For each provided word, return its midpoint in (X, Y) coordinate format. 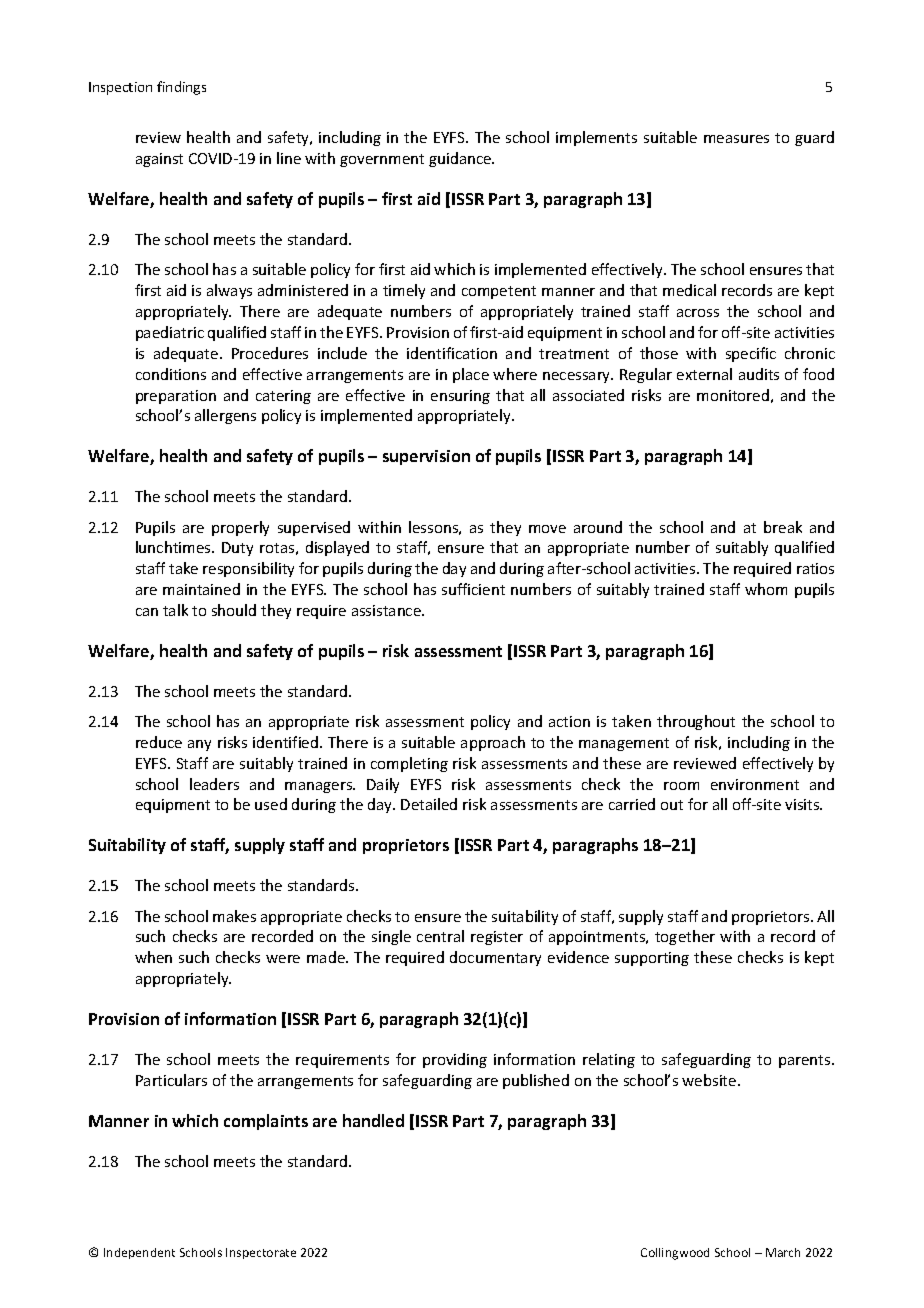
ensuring (460, 397)
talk (175, 610)
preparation (176, 397)
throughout (696, 722)
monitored (733, 395)
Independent (139, 1253)
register (497, 938)
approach (493, 743)
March (783, 1252)
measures (736, 139)
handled (373, 1120)
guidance (461, 159)
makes (234, 916)
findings (181, 88)
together (685, 937)
